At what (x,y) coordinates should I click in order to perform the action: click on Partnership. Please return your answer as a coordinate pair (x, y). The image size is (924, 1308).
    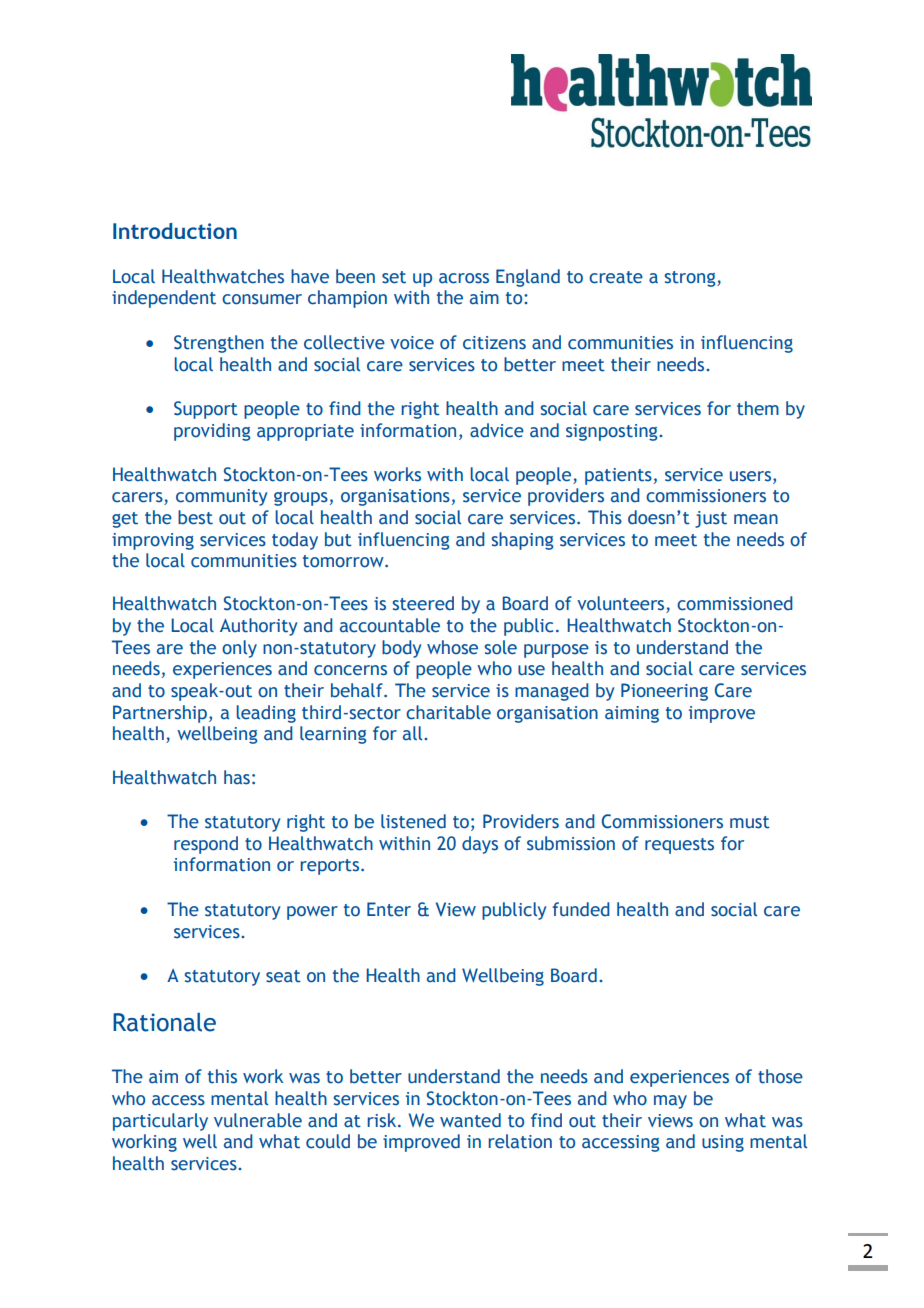
    Looking at the image, I should click on (160, 714).
